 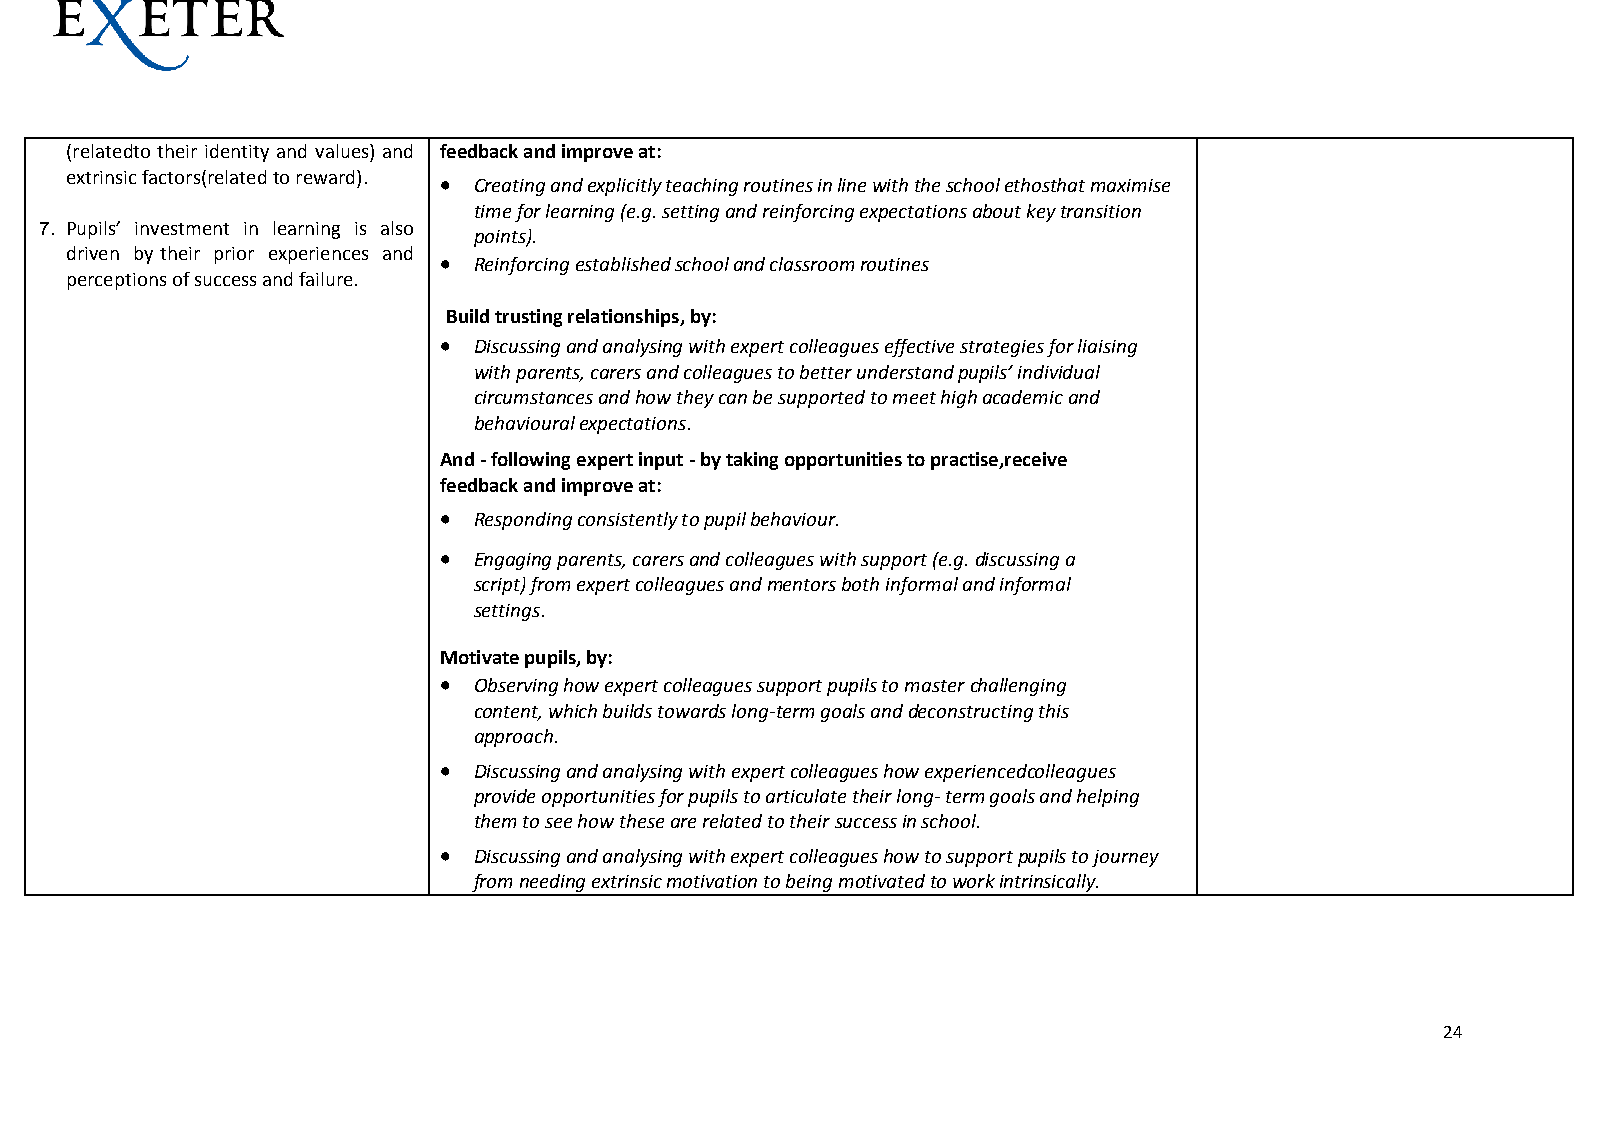 What do you see at coordinates (1018, 687) in the document?
I see `challenging` at bounding box center [1018, 687].
